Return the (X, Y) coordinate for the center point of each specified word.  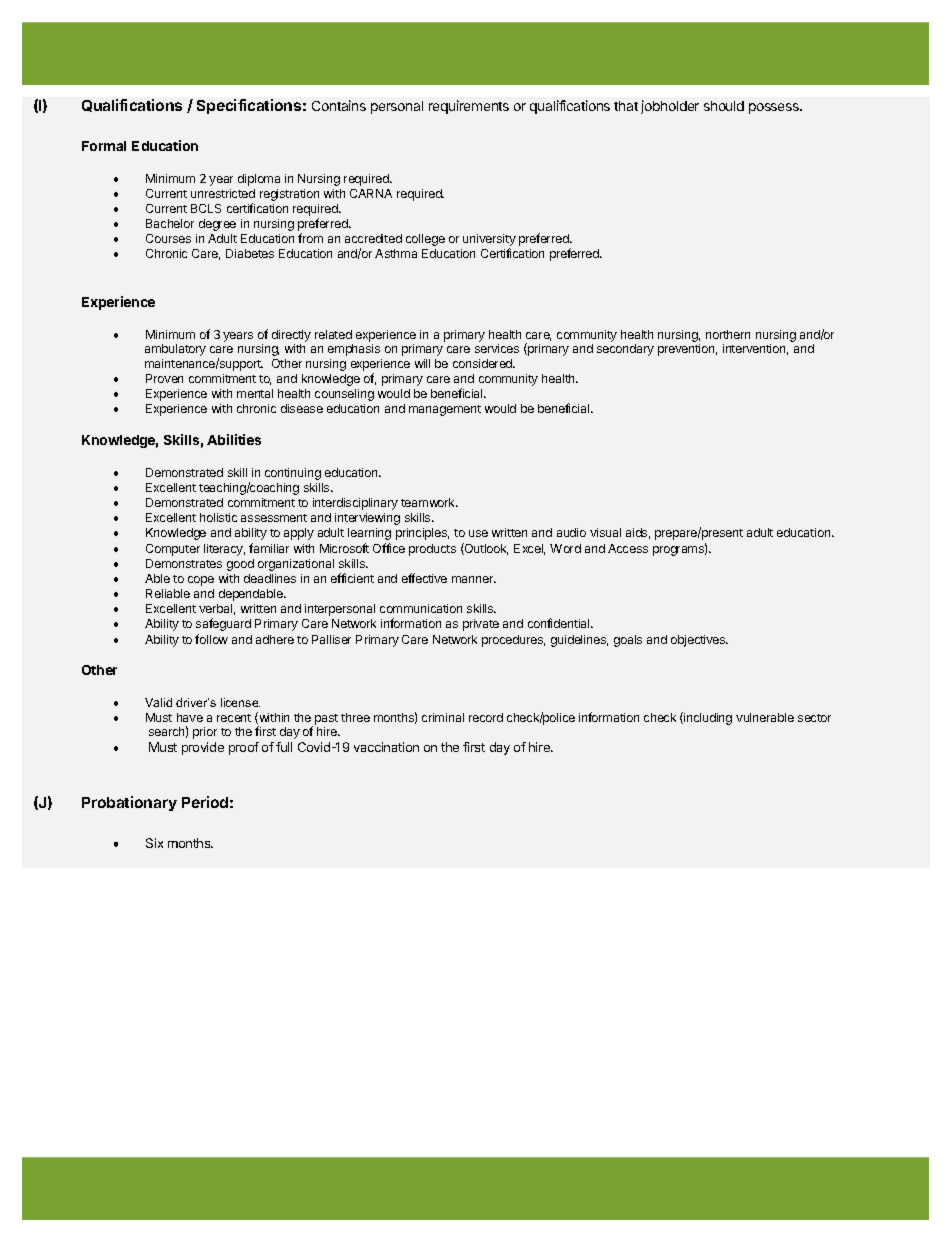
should (724, 106)
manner (474, 579)
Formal (104, 146)
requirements (469, 107)
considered (484, 363)
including (707, 718)
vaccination (386, 747)
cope (201, 581)
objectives (699, 641)
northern (728, 334)
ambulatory (175, 350)
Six (154, 843)
